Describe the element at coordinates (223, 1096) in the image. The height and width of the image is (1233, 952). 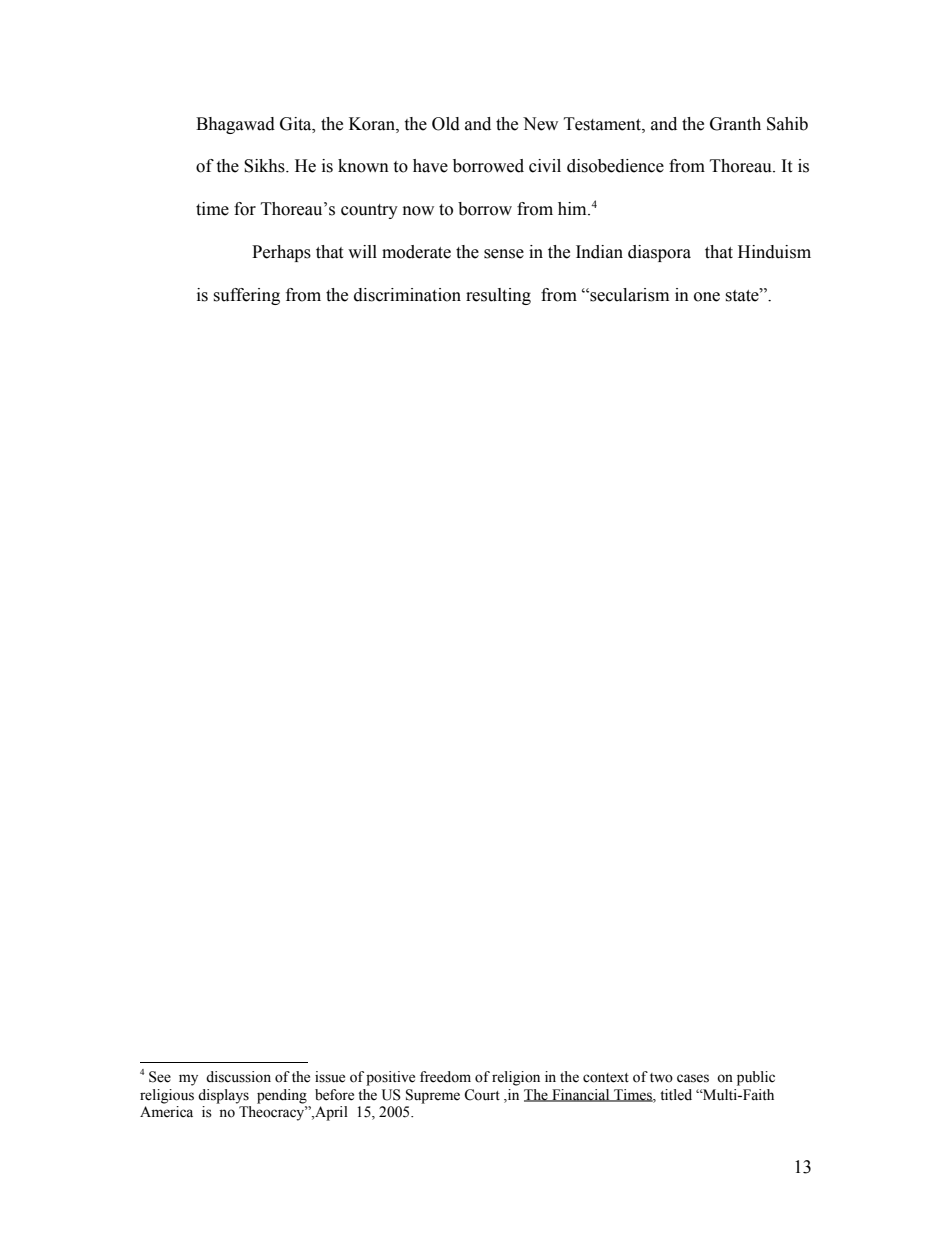
I see `displays` at that location.
